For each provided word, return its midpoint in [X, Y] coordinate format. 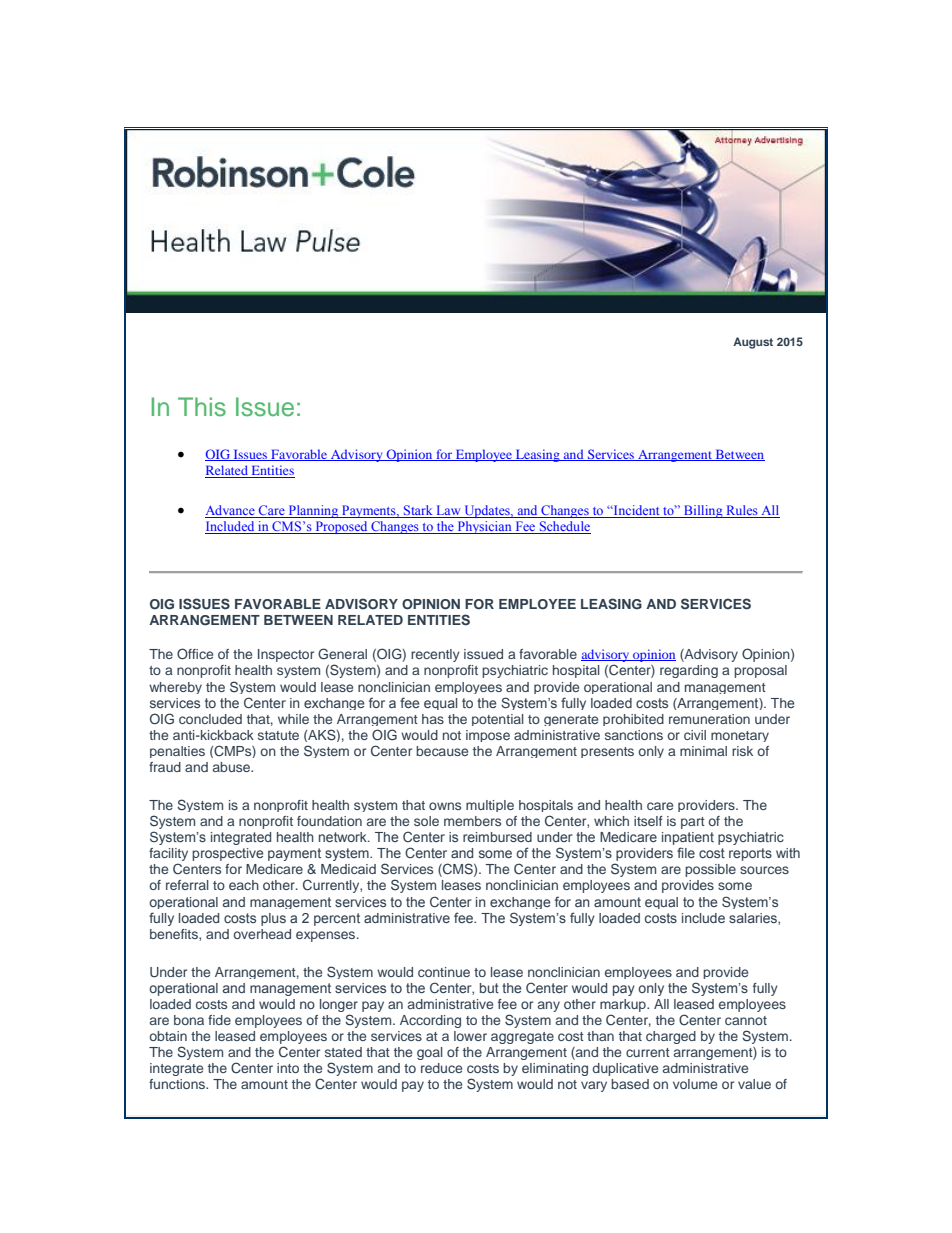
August [753, 343]
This [202, 407]
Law [448, 511]
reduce [441, 1068]
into [288, 1068]
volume [695, 1084]
